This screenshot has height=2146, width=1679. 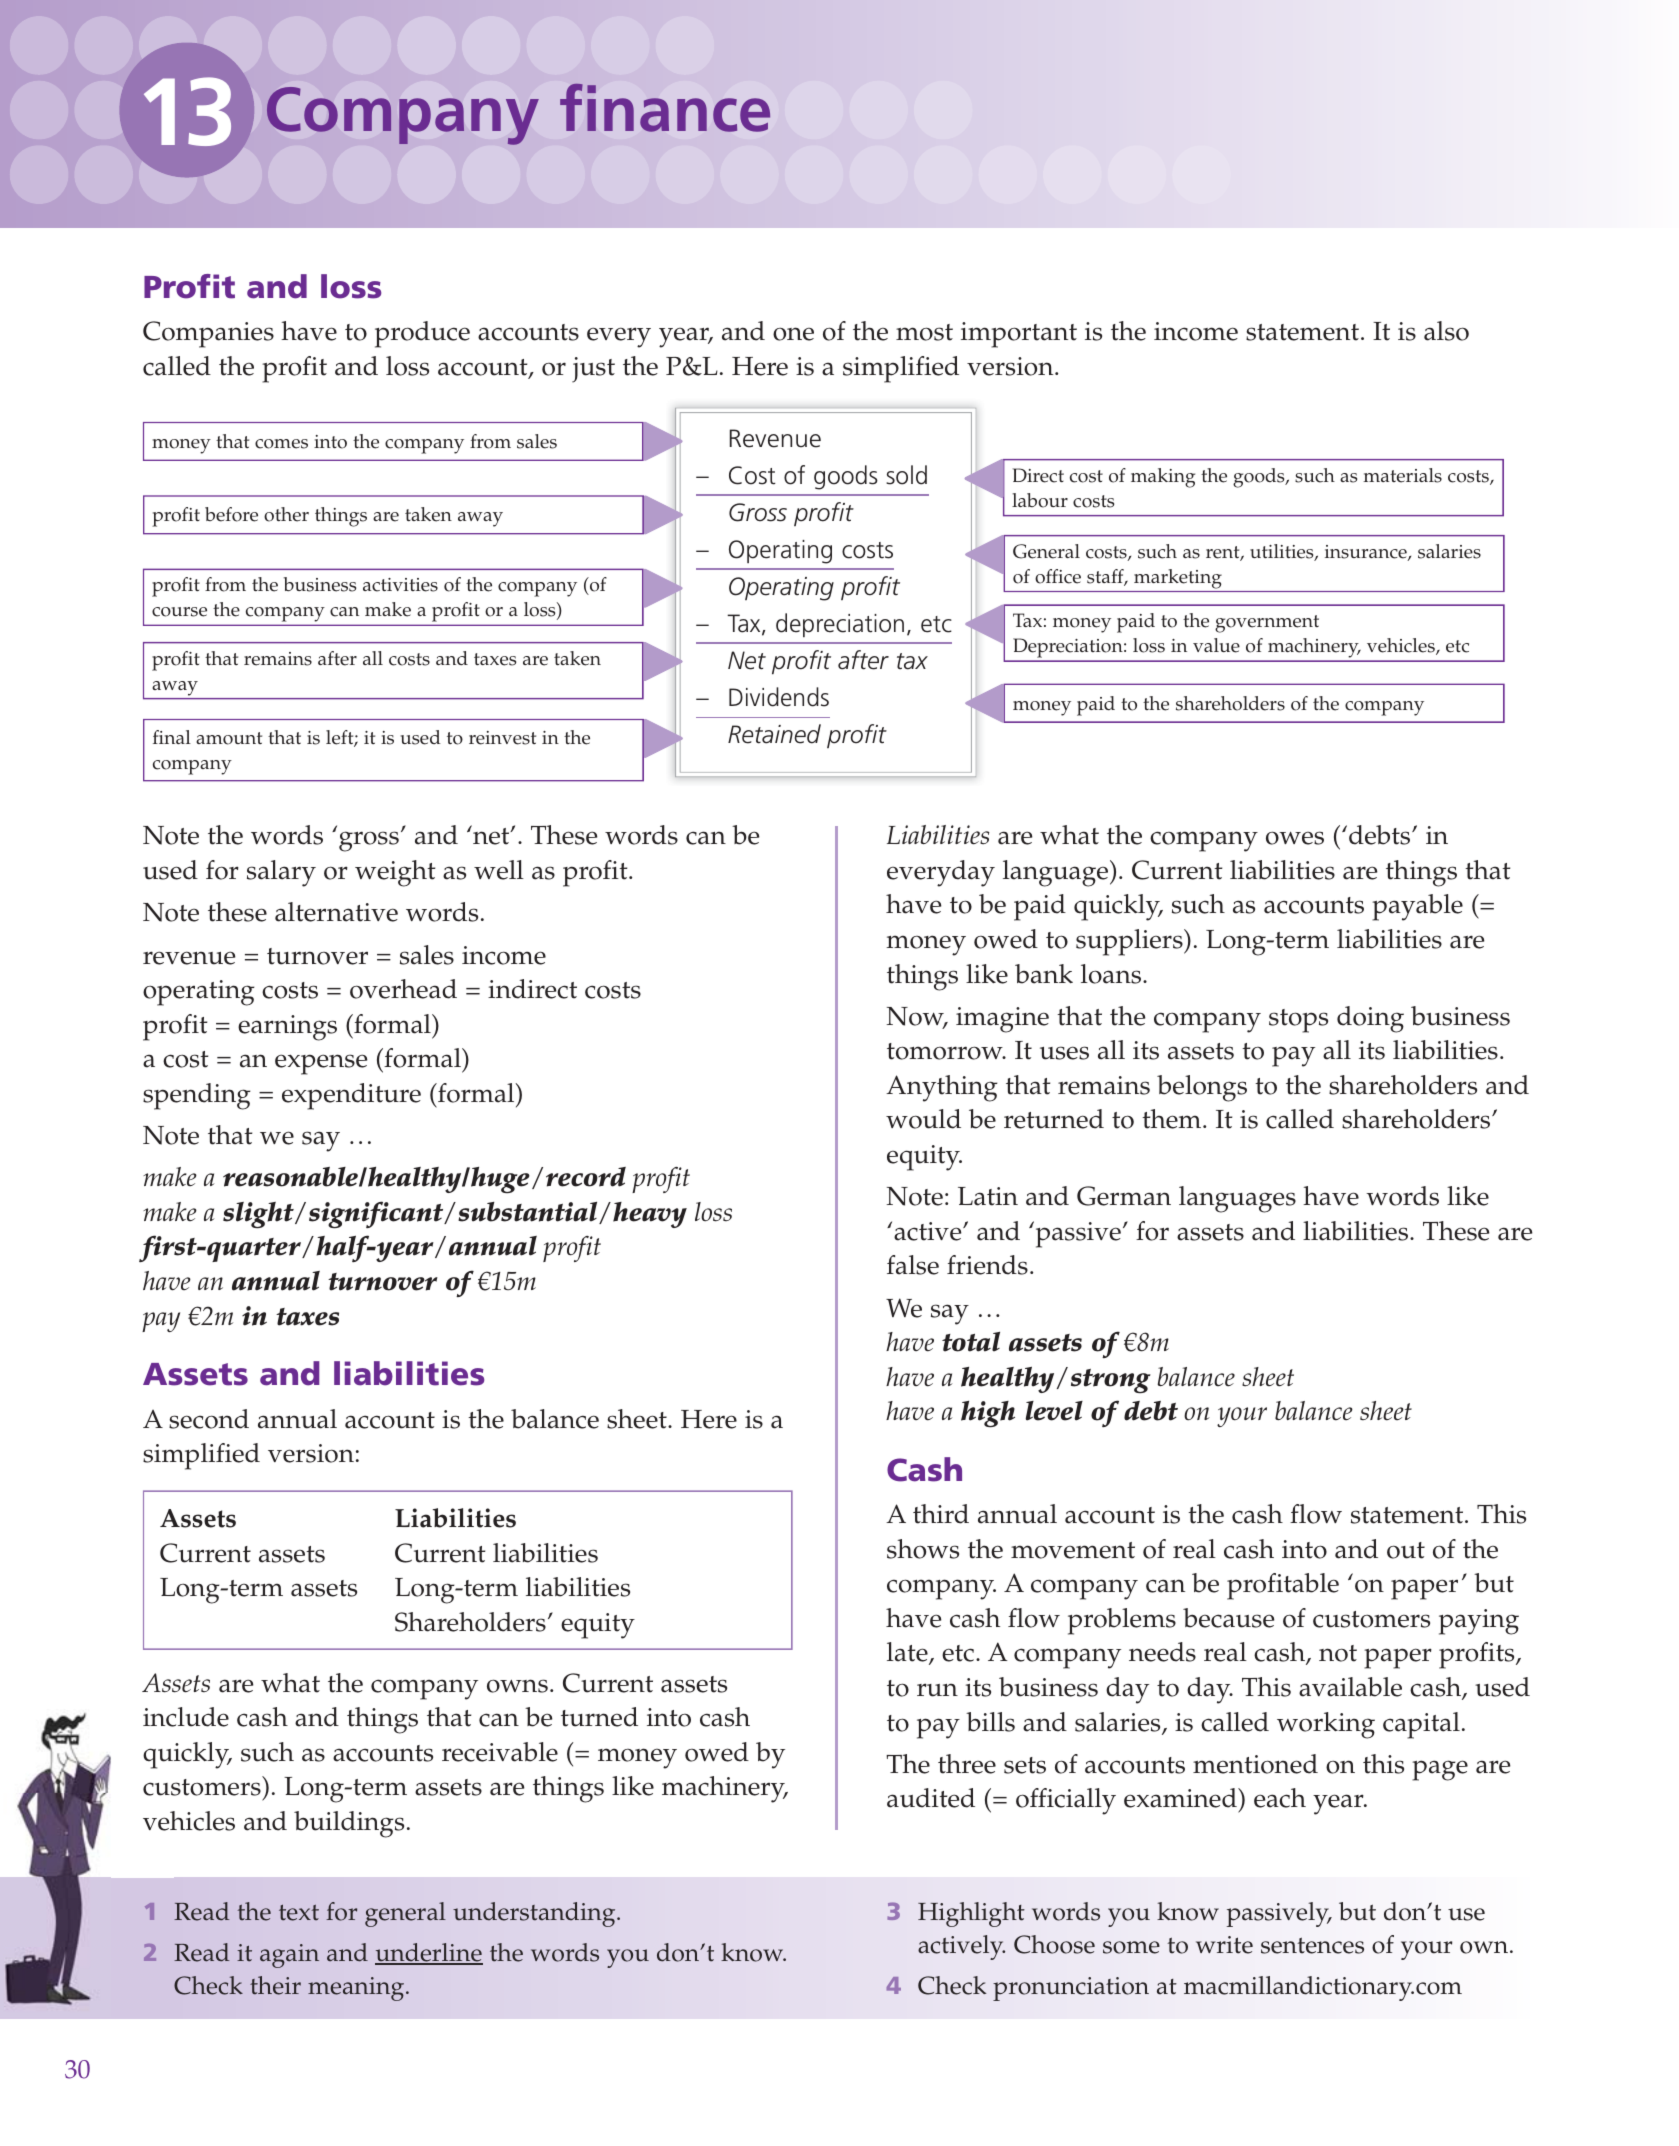 What do you see at coordinates (941, 1514) in the screenshot?
I see `third` at bounding box center [941, 1514].
